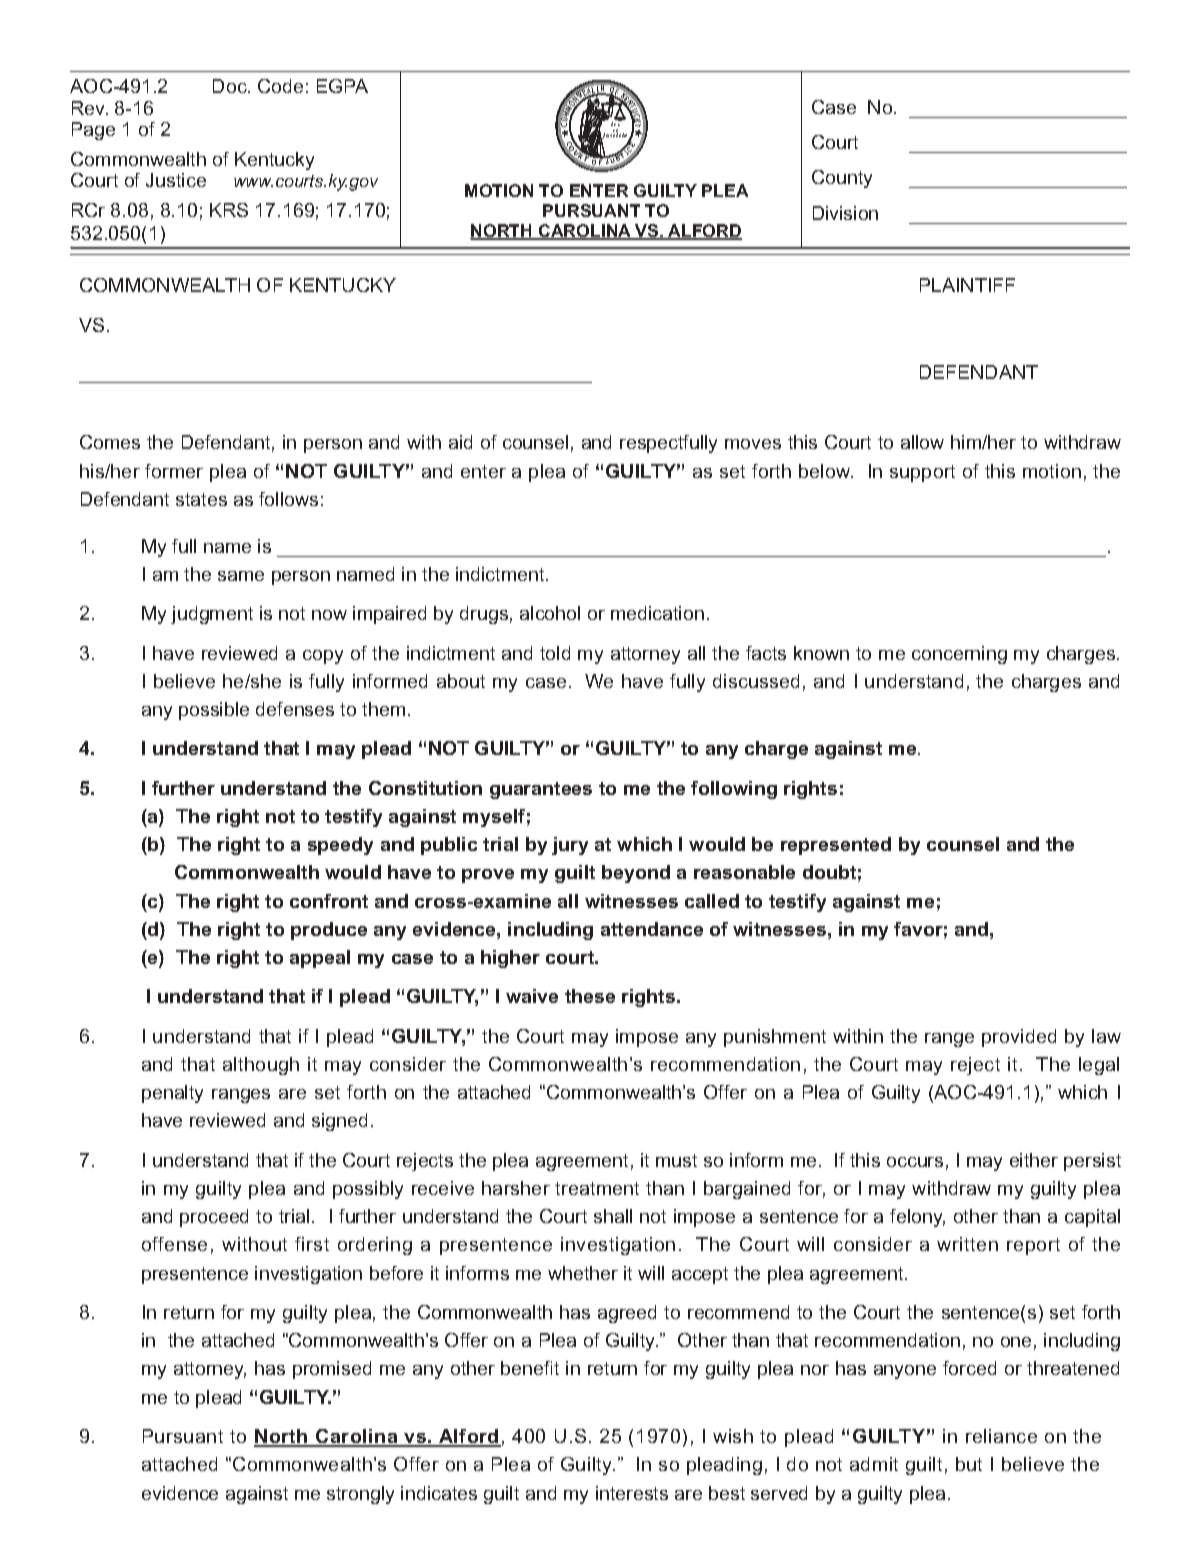  Describe the element at coordinates (632, 1493) in the image. I see `interests` at that location.
